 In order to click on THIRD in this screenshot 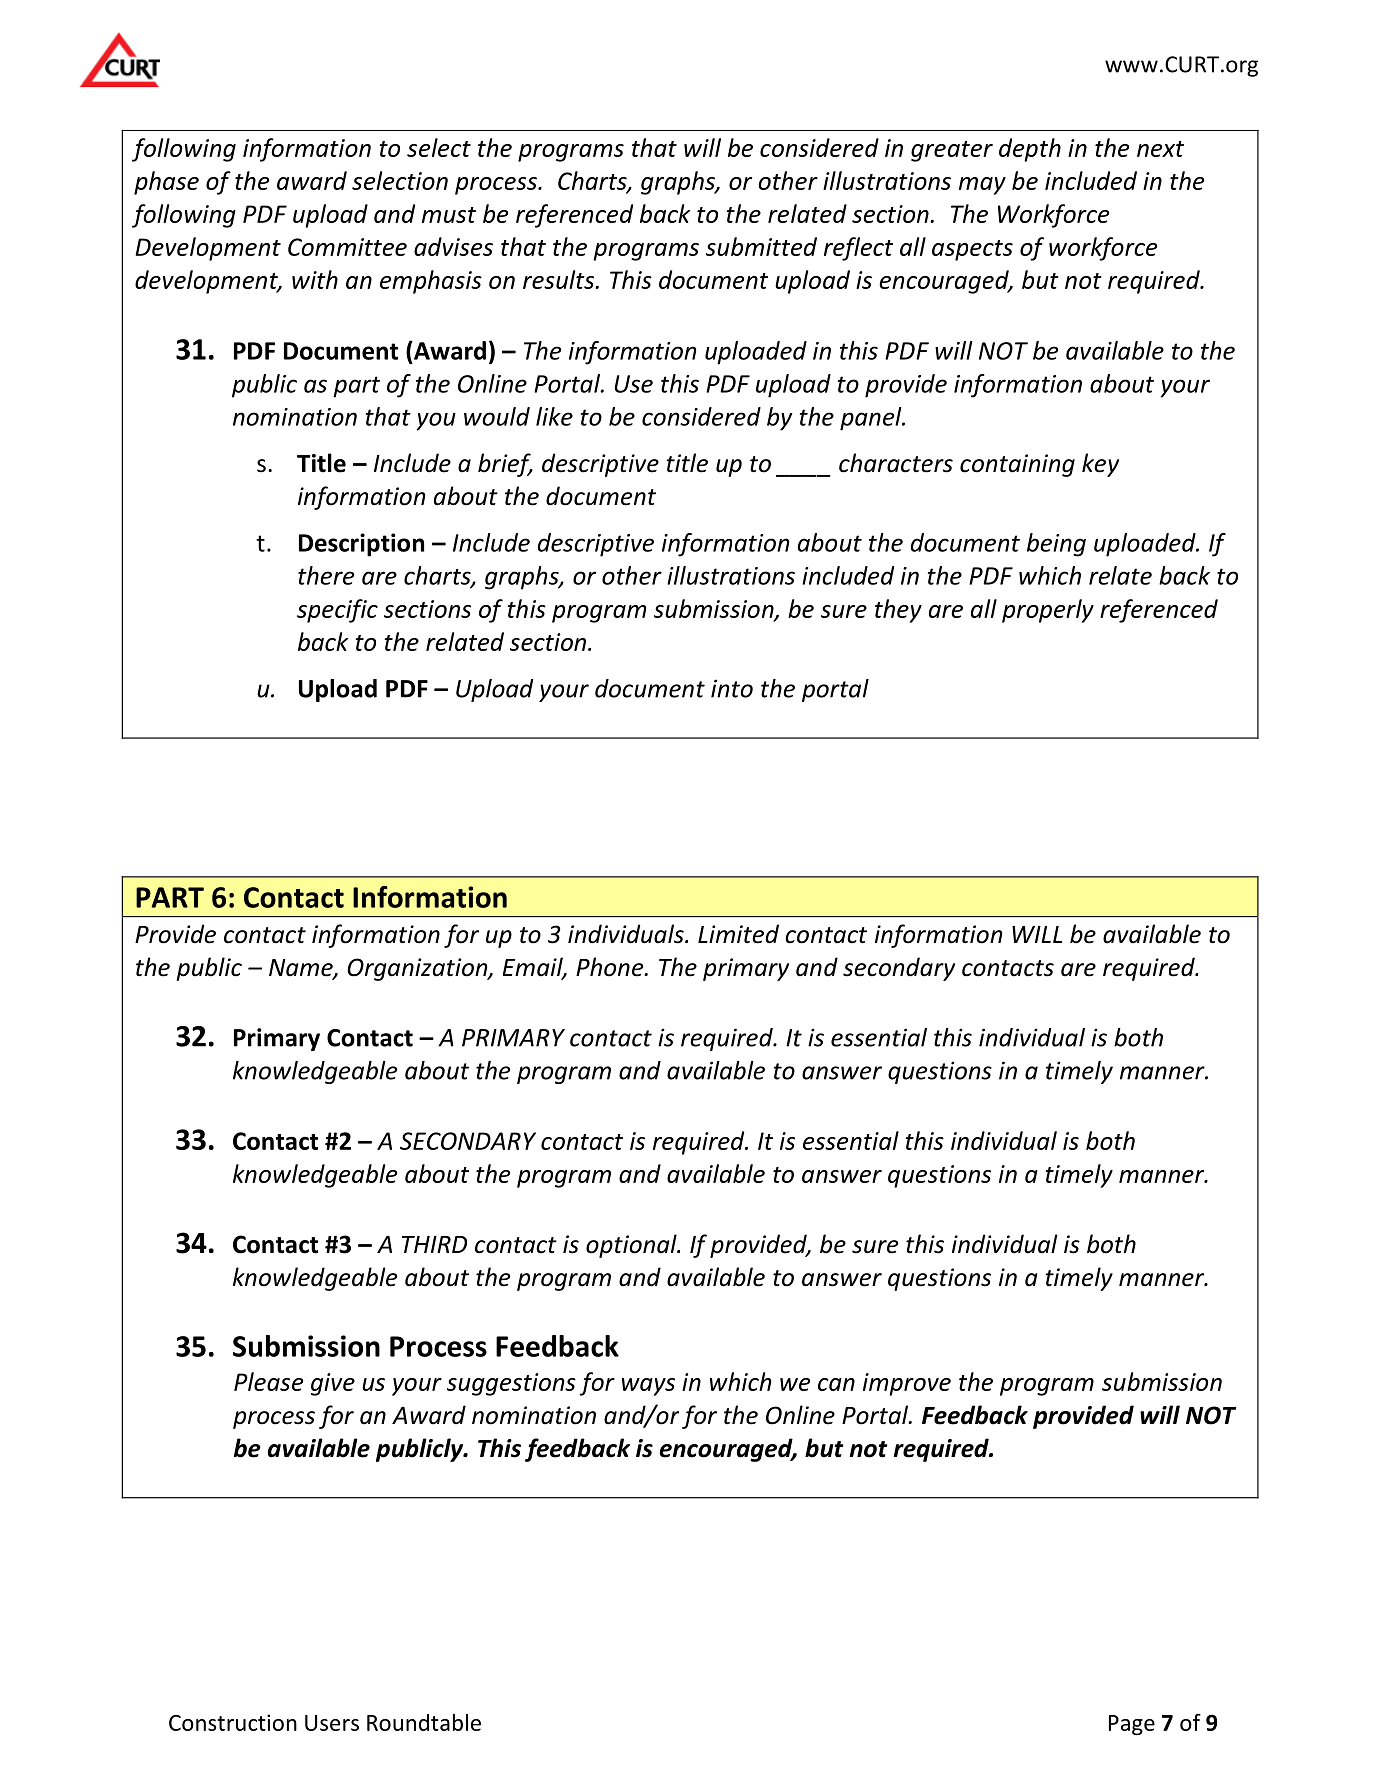, I will do `click(434, 1244)`.
